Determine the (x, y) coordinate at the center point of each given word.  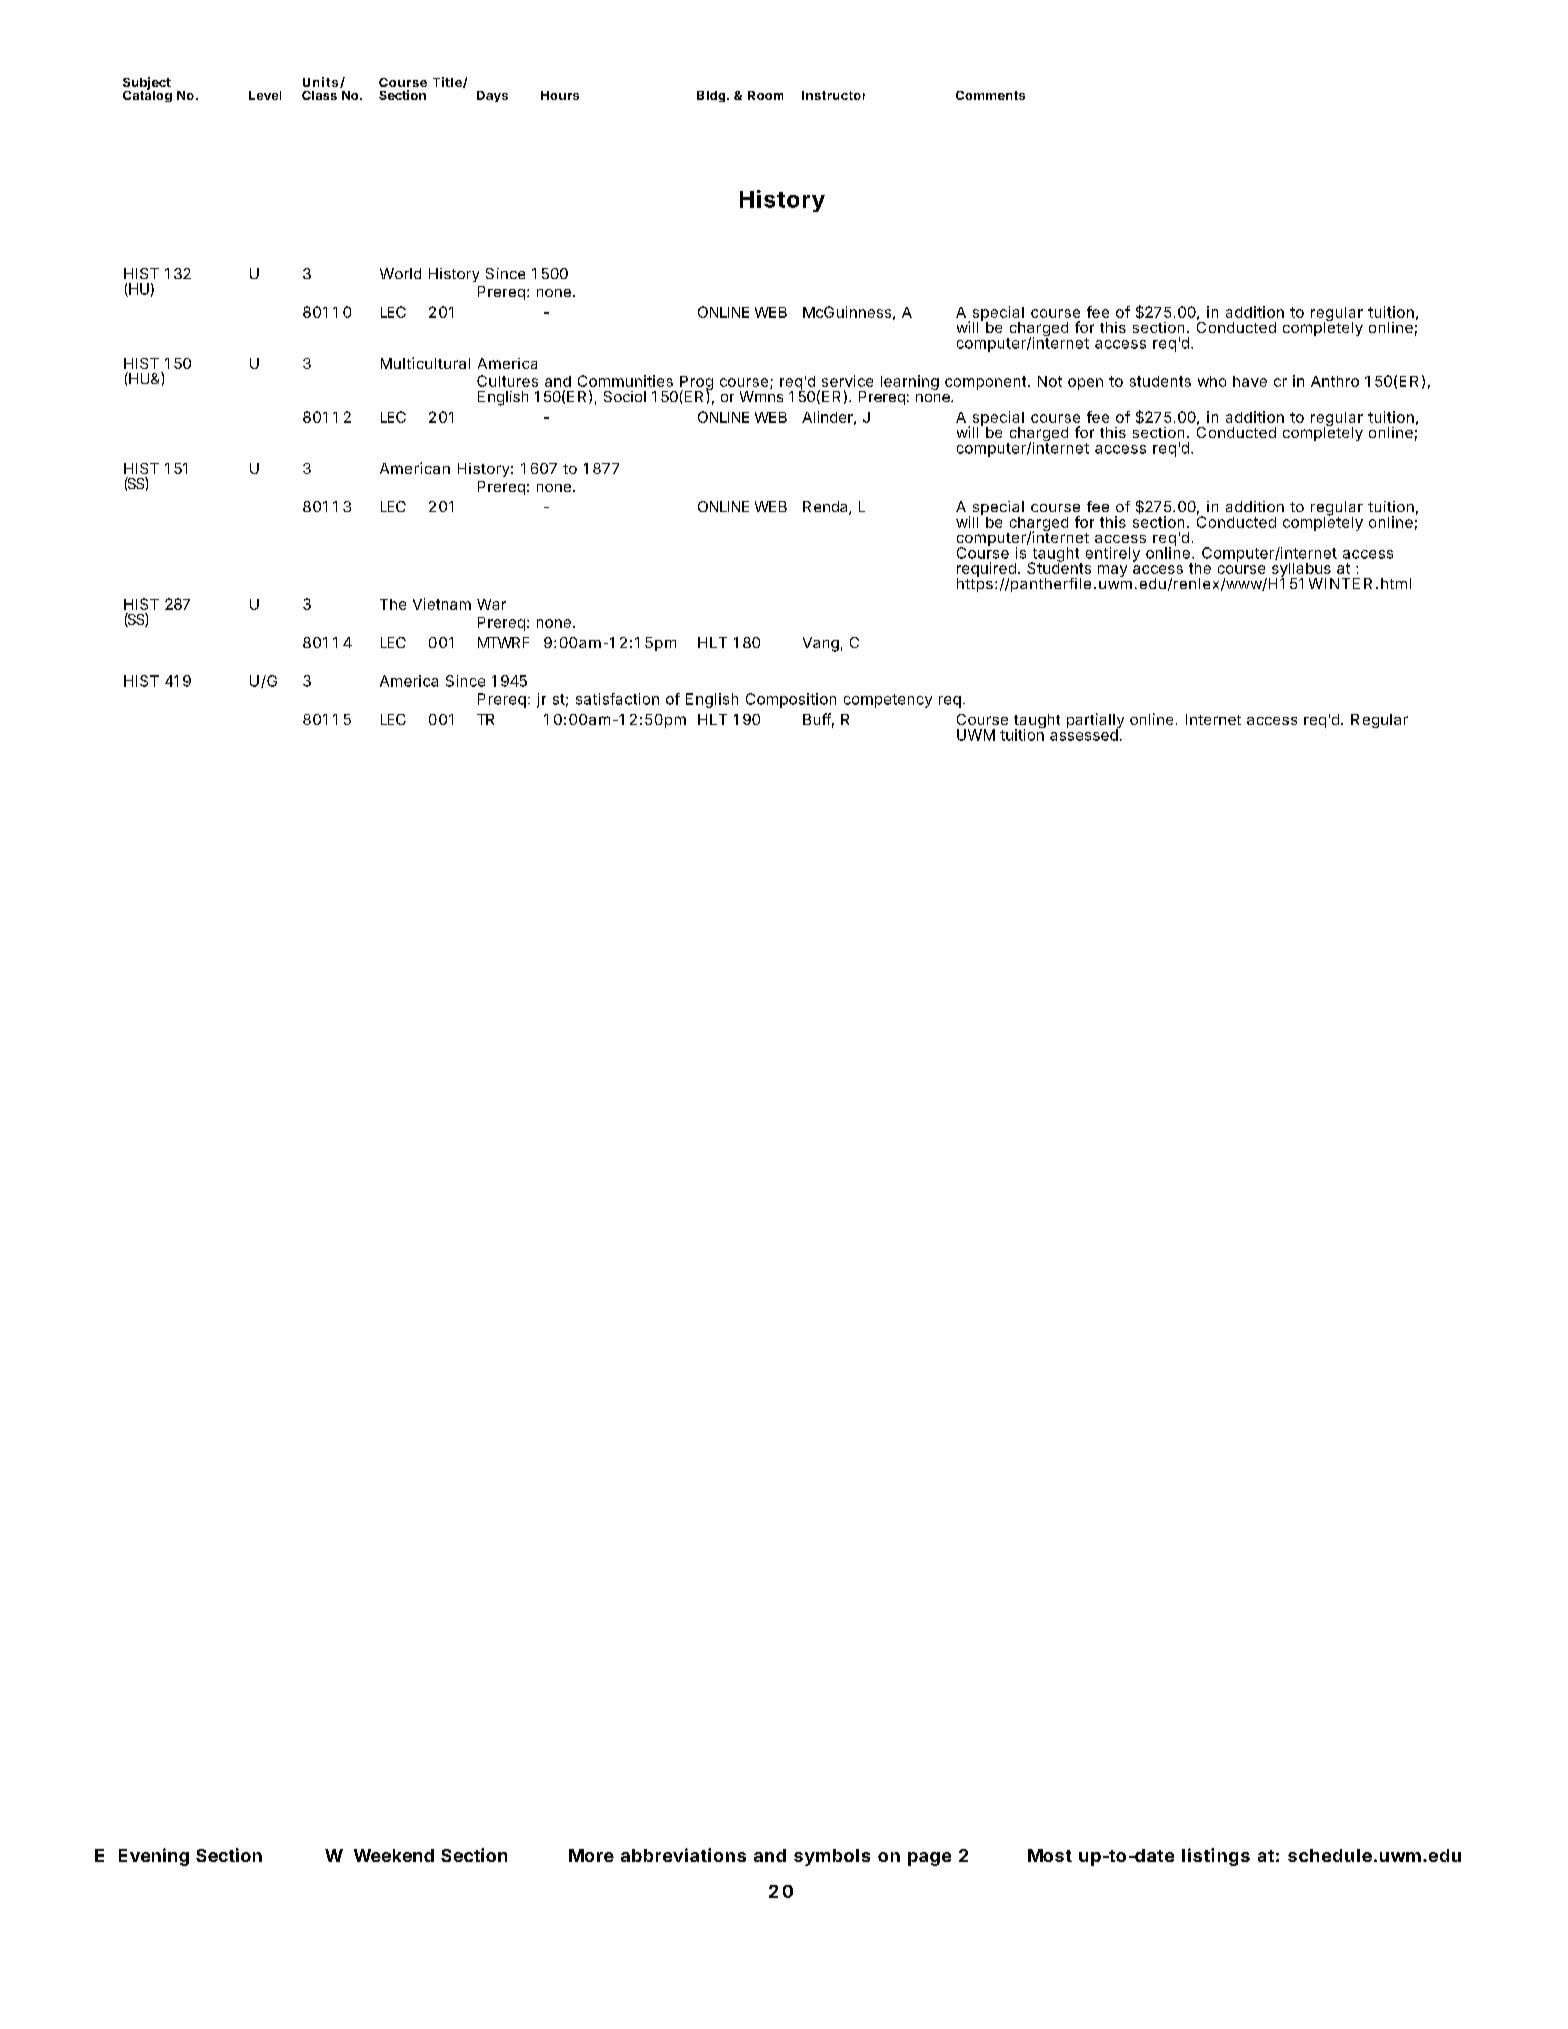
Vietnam (442, 604)
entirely (1113, 554)
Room (765, 95)
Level (265, 95)
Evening (154, 1857)
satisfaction (617, 699)
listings (1216, 1857)
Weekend (394, 1855)
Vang (821, 644)
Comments (990, 95)
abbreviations (683, 1855)
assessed (1085, 734)
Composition (791, 700)
